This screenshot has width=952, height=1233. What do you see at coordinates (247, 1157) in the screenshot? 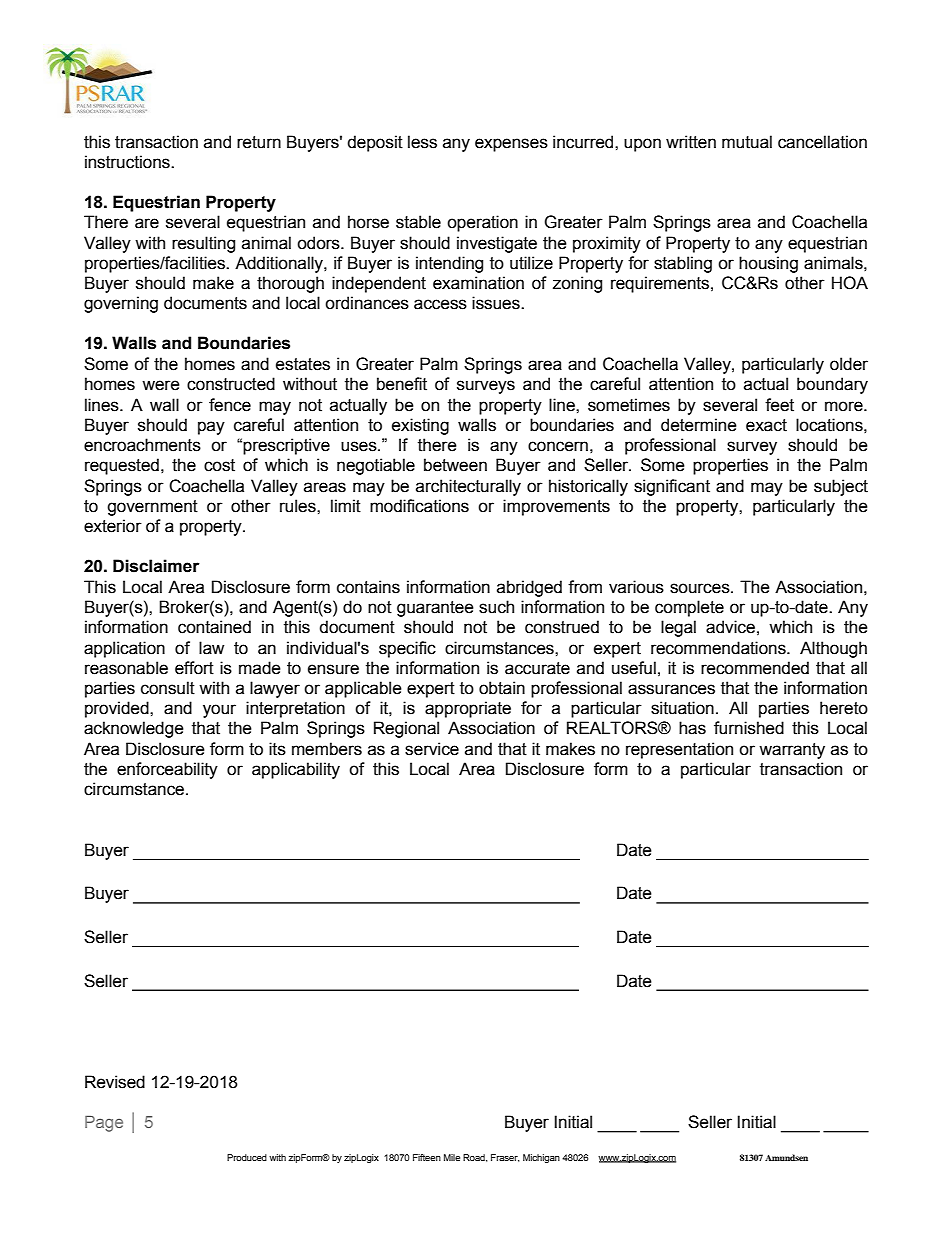
I see `Produced` at bounding box center [247, 1157].
